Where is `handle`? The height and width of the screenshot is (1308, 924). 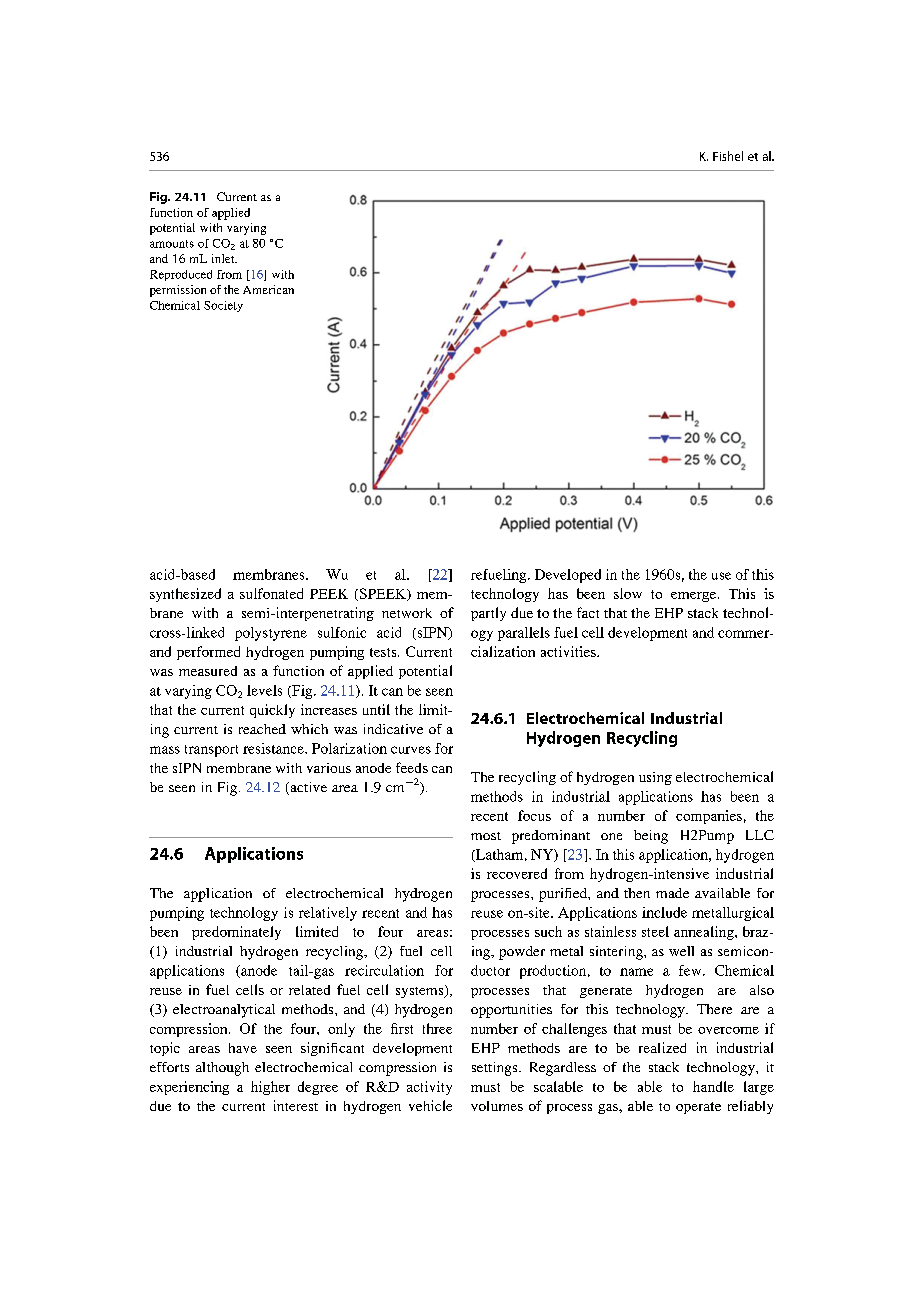
handle is located at coordinates (713, 1086).
